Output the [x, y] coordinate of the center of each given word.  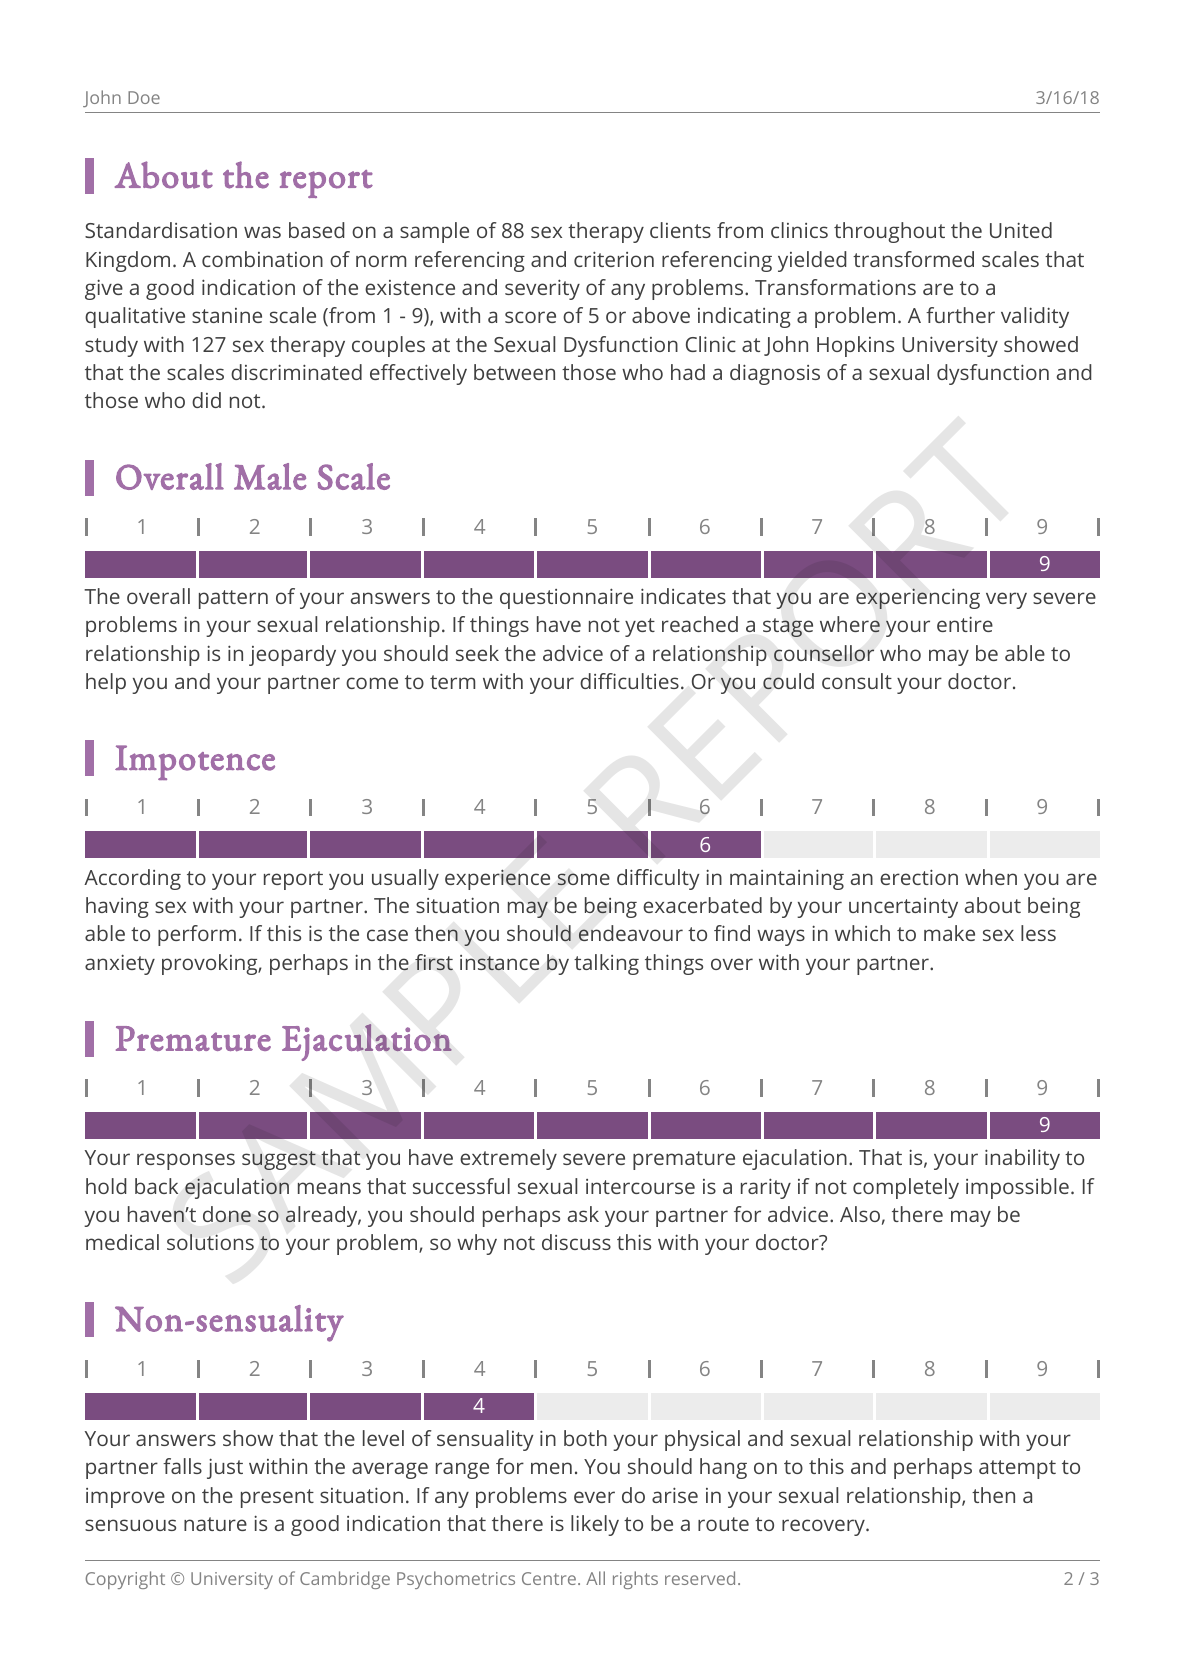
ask [583, 1214]
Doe [144, 97]
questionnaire [566, 598]
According [132, 879]
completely [906, 1188]
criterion [614, 259]
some [584, 879]
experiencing [918, 598]
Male [270, 476]
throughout [889, 232]
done [227, 1214]
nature [215, 1524]
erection [919, 877]
